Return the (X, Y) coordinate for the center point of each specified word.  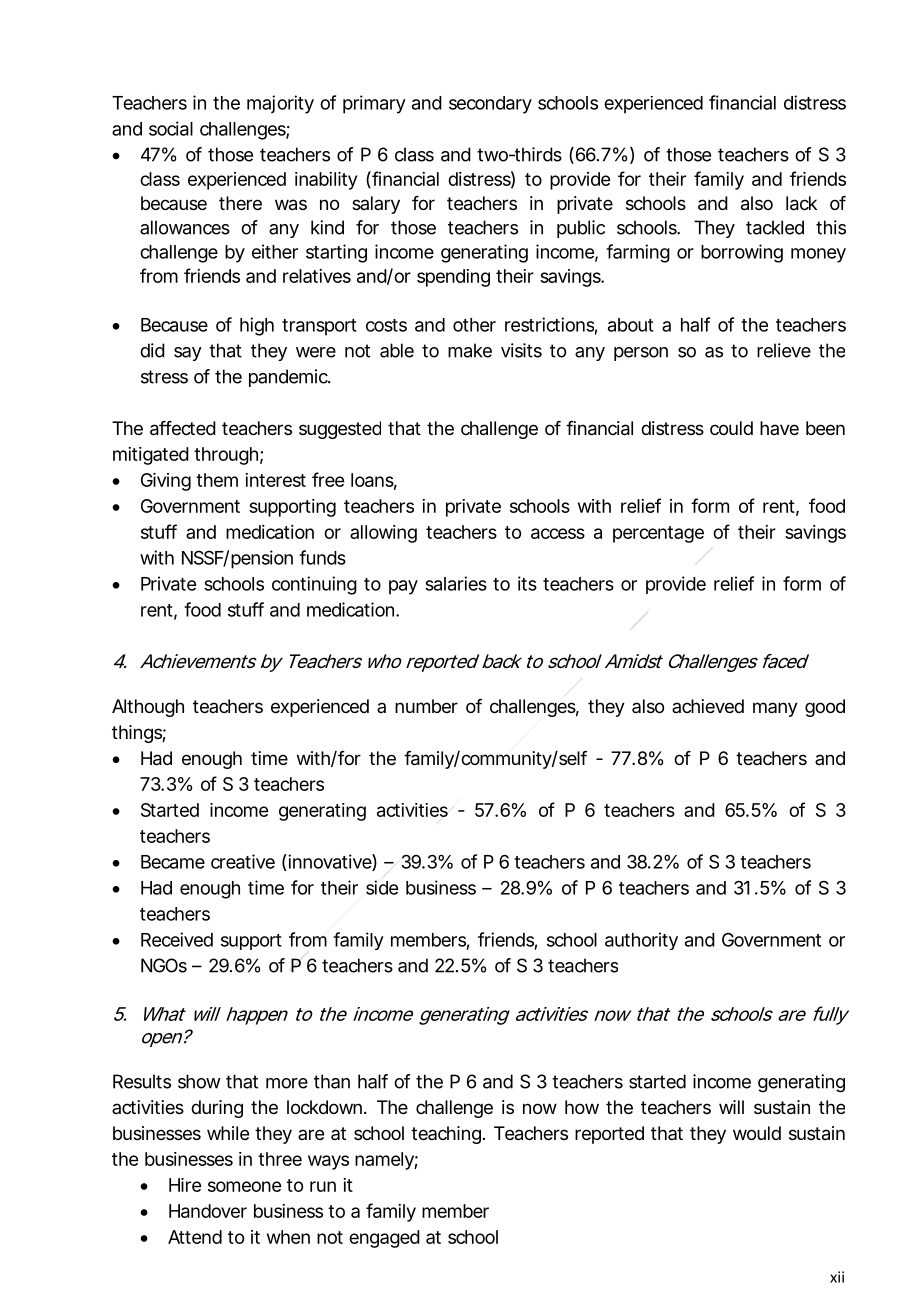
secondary (490, 105)
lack (801, 203)
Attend (195, 1237)
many (775, 709)
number (426, 706)
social (171, 128)
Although (148, 708)
